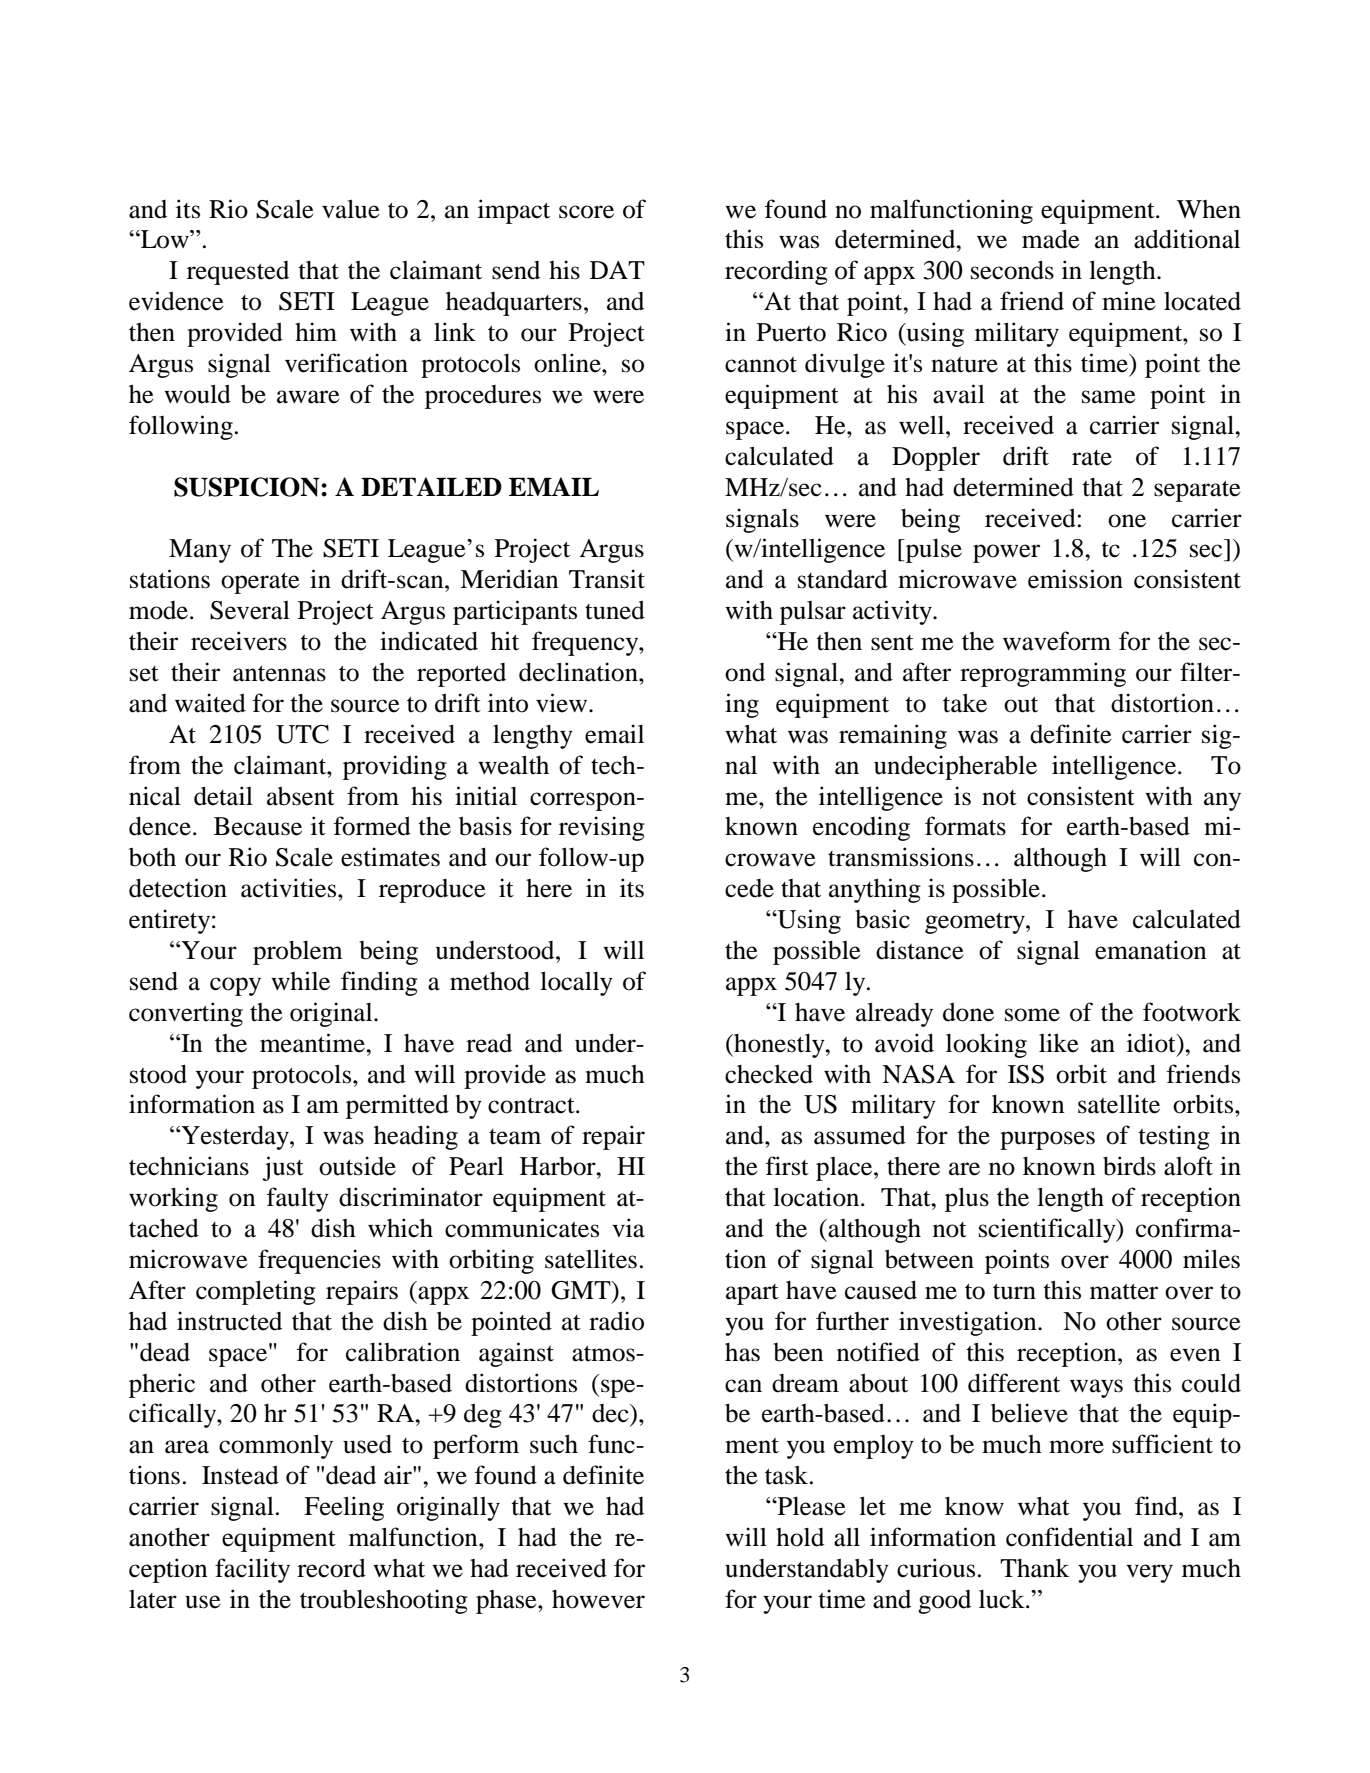  I want to click on DAT, so click(617, 270).
